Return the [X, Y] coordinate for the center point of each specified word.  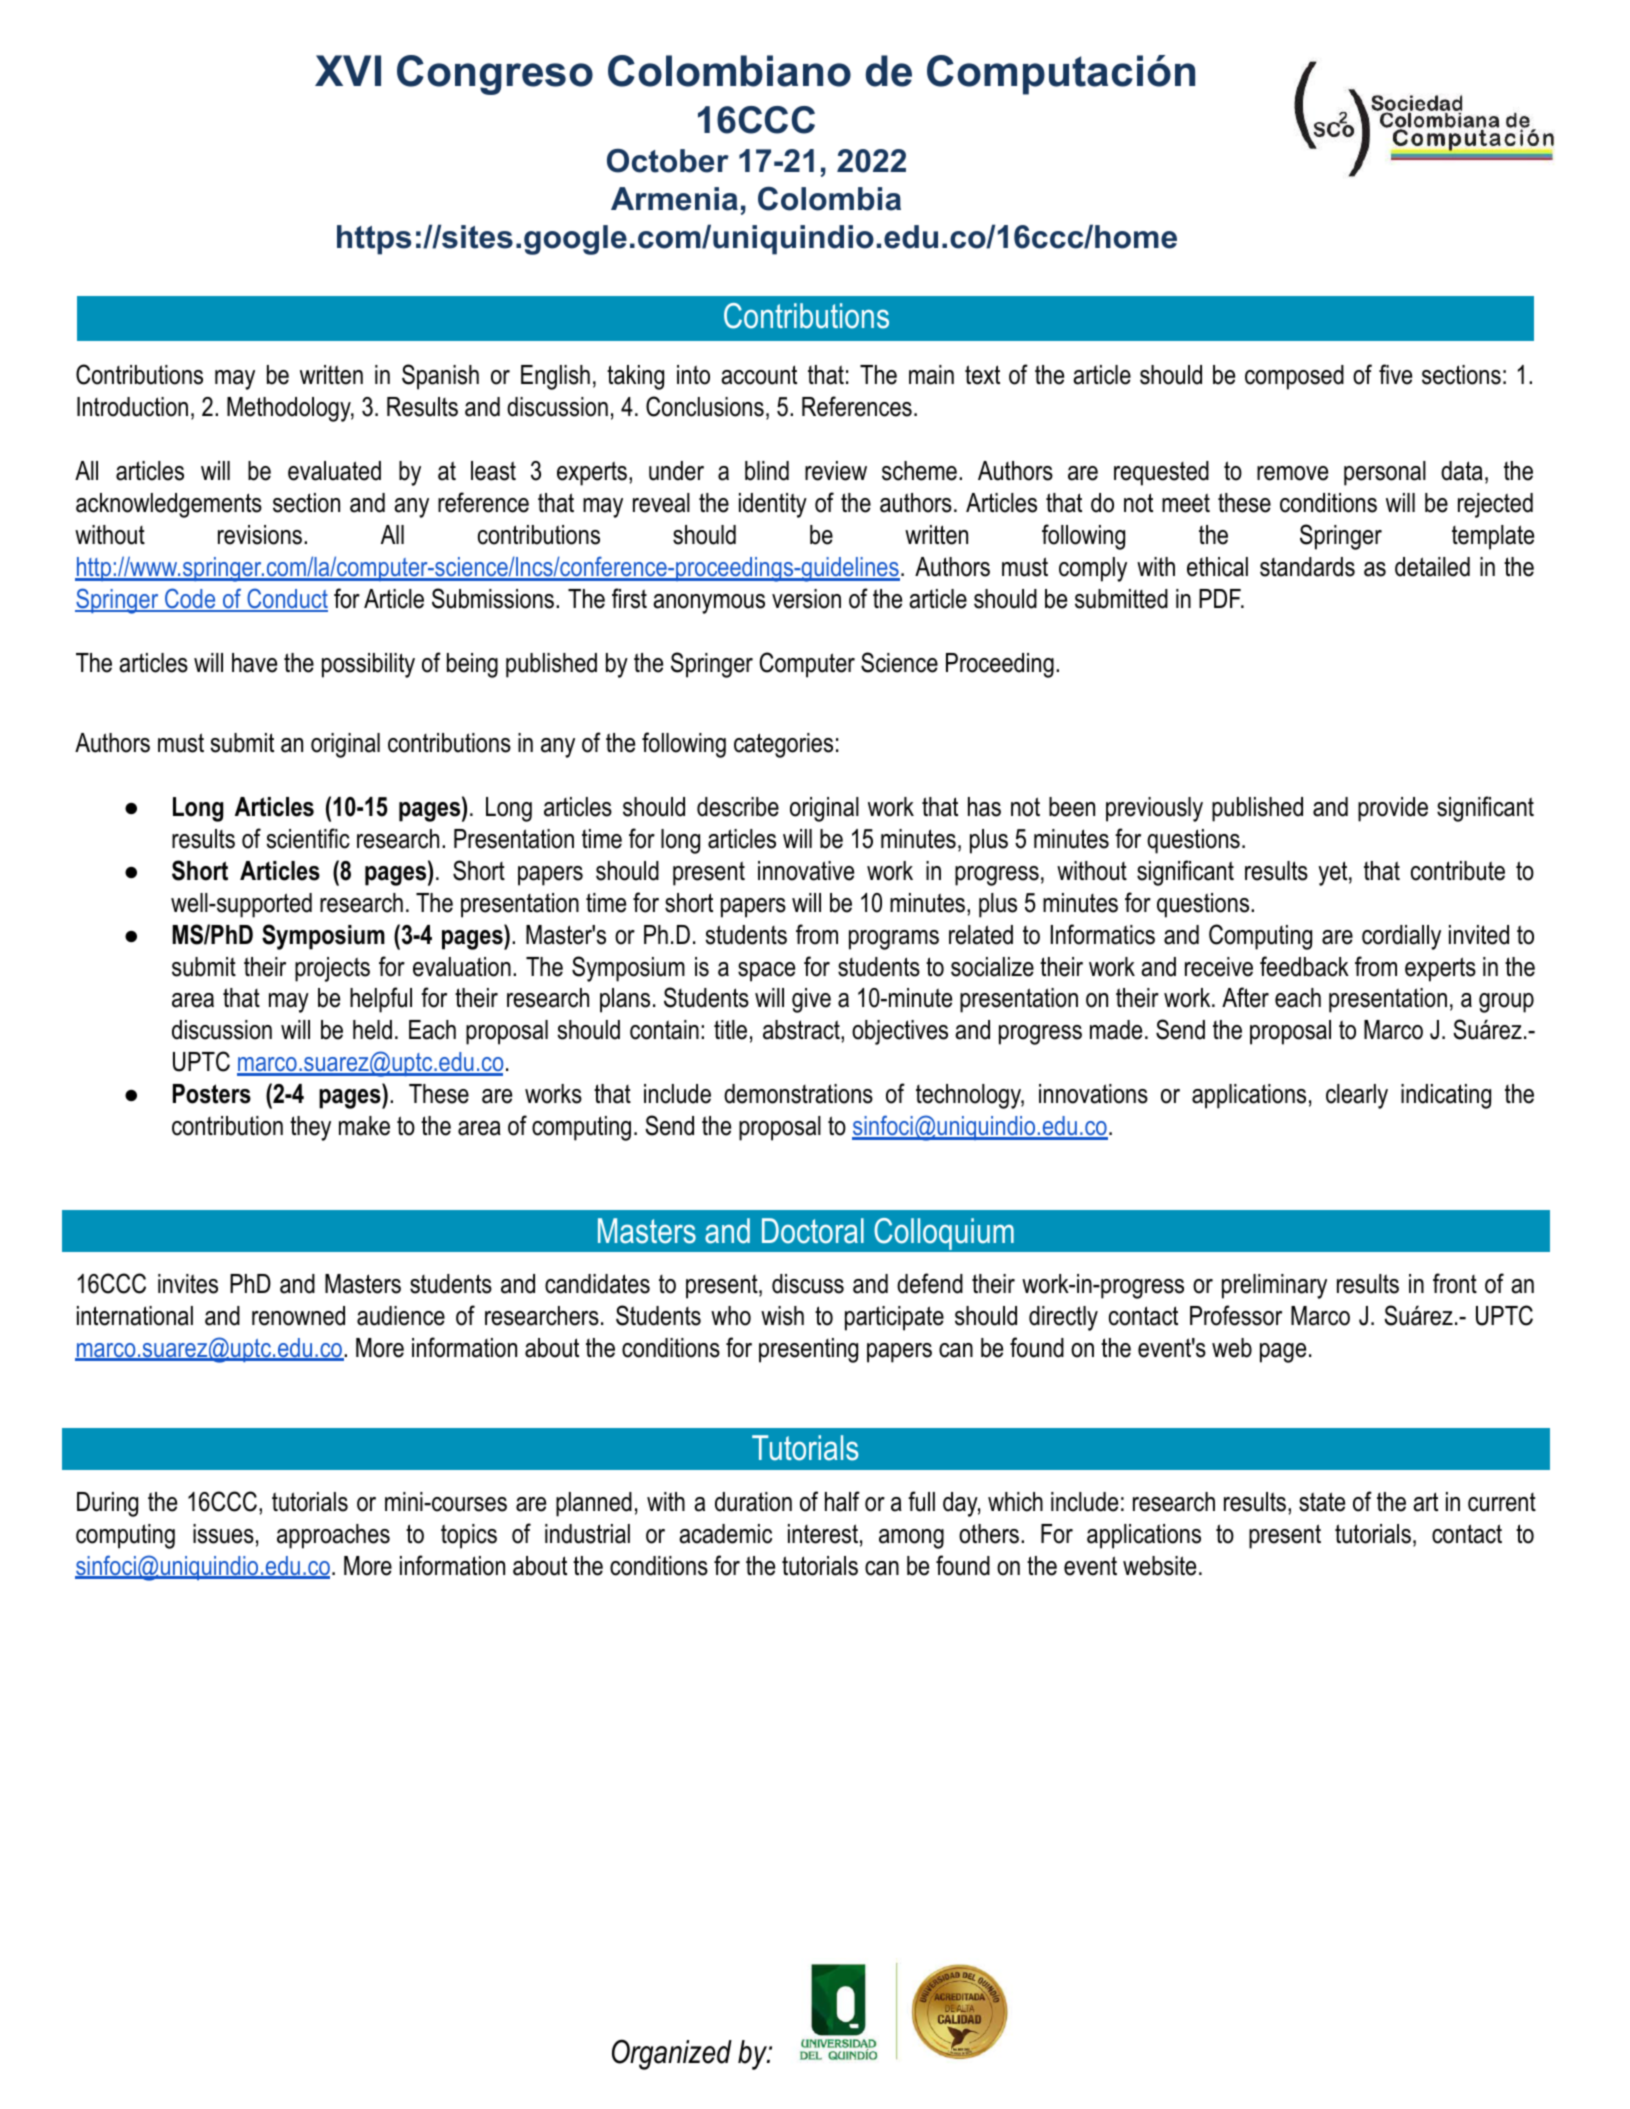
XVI [348, 70]
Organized [672, 2054]
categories [783, 745]
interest [823, 1534]
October [668, 161]
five [1395, 374]
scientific [308, 838]
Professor [1236, 1315]
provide [1393, 809]
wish [782, 1316]
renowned [298, 1316]
